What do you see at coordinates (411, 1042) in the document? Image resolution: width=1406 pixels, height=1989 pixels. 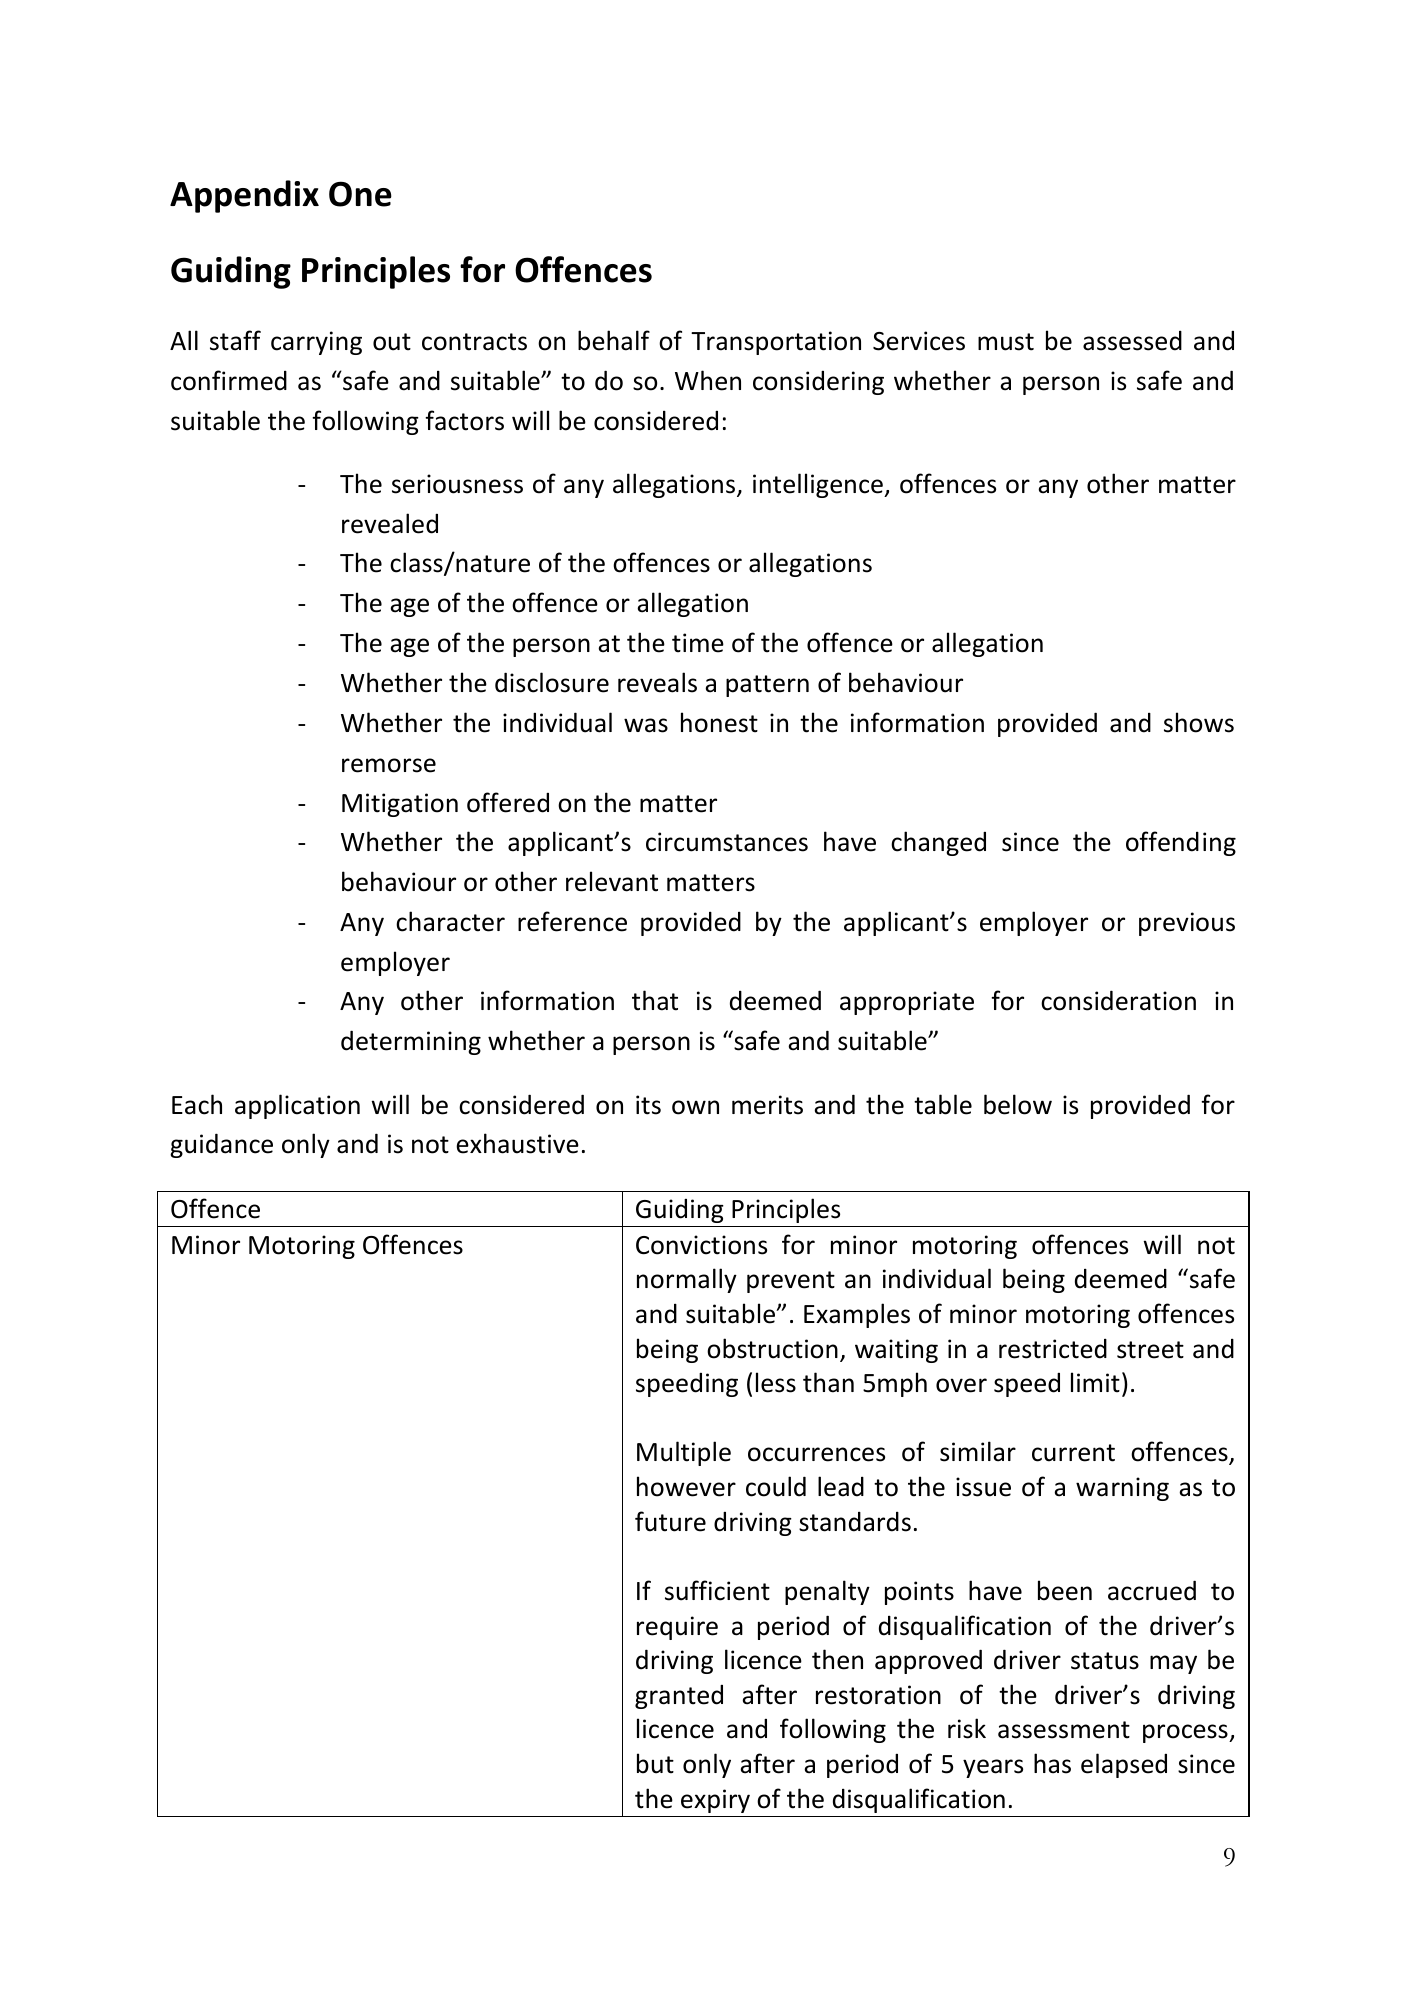 I see `determining` at bounding box center [411, 1042].
